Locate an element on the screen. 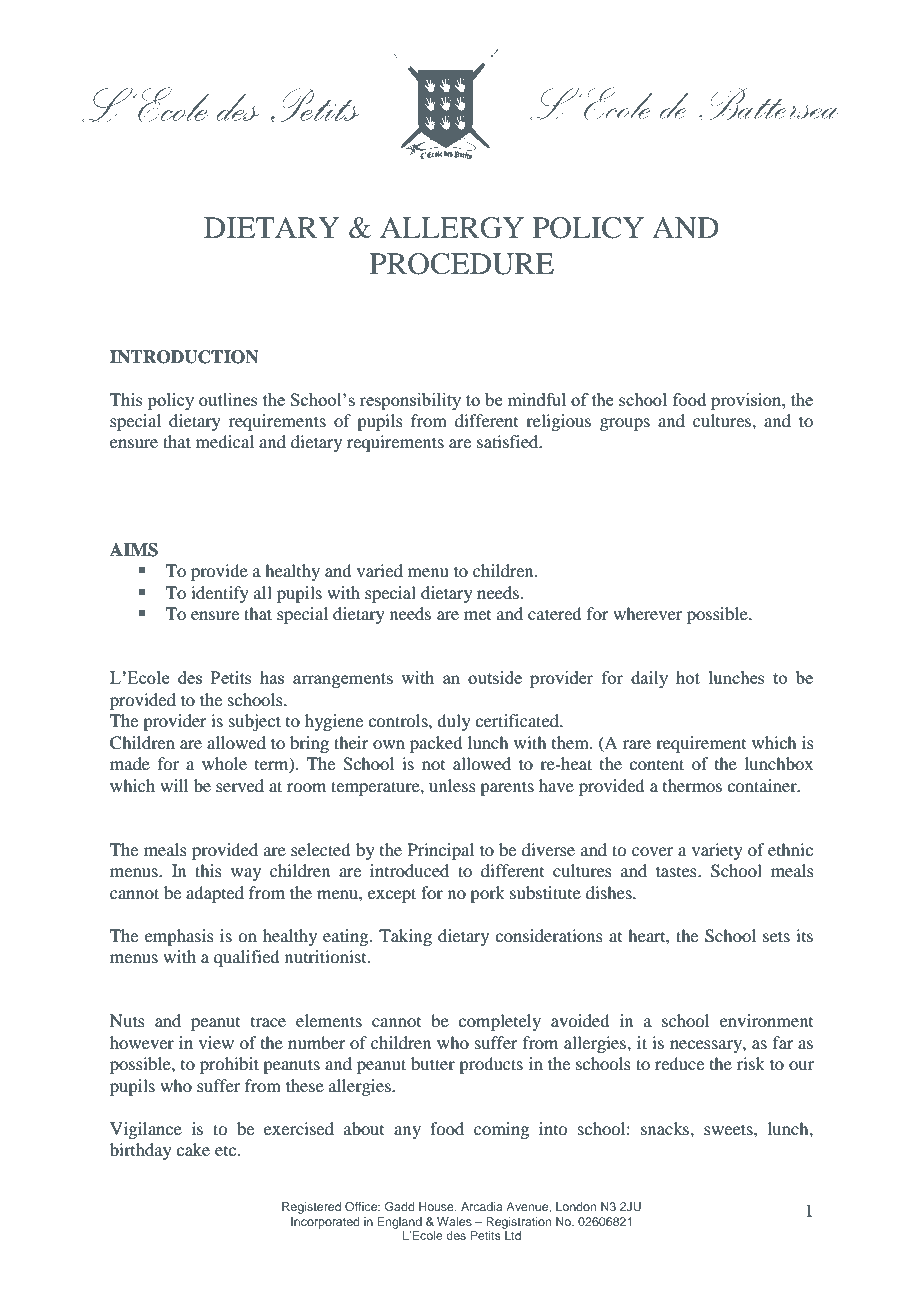  sweets is located at coordinates (729, 1129).
